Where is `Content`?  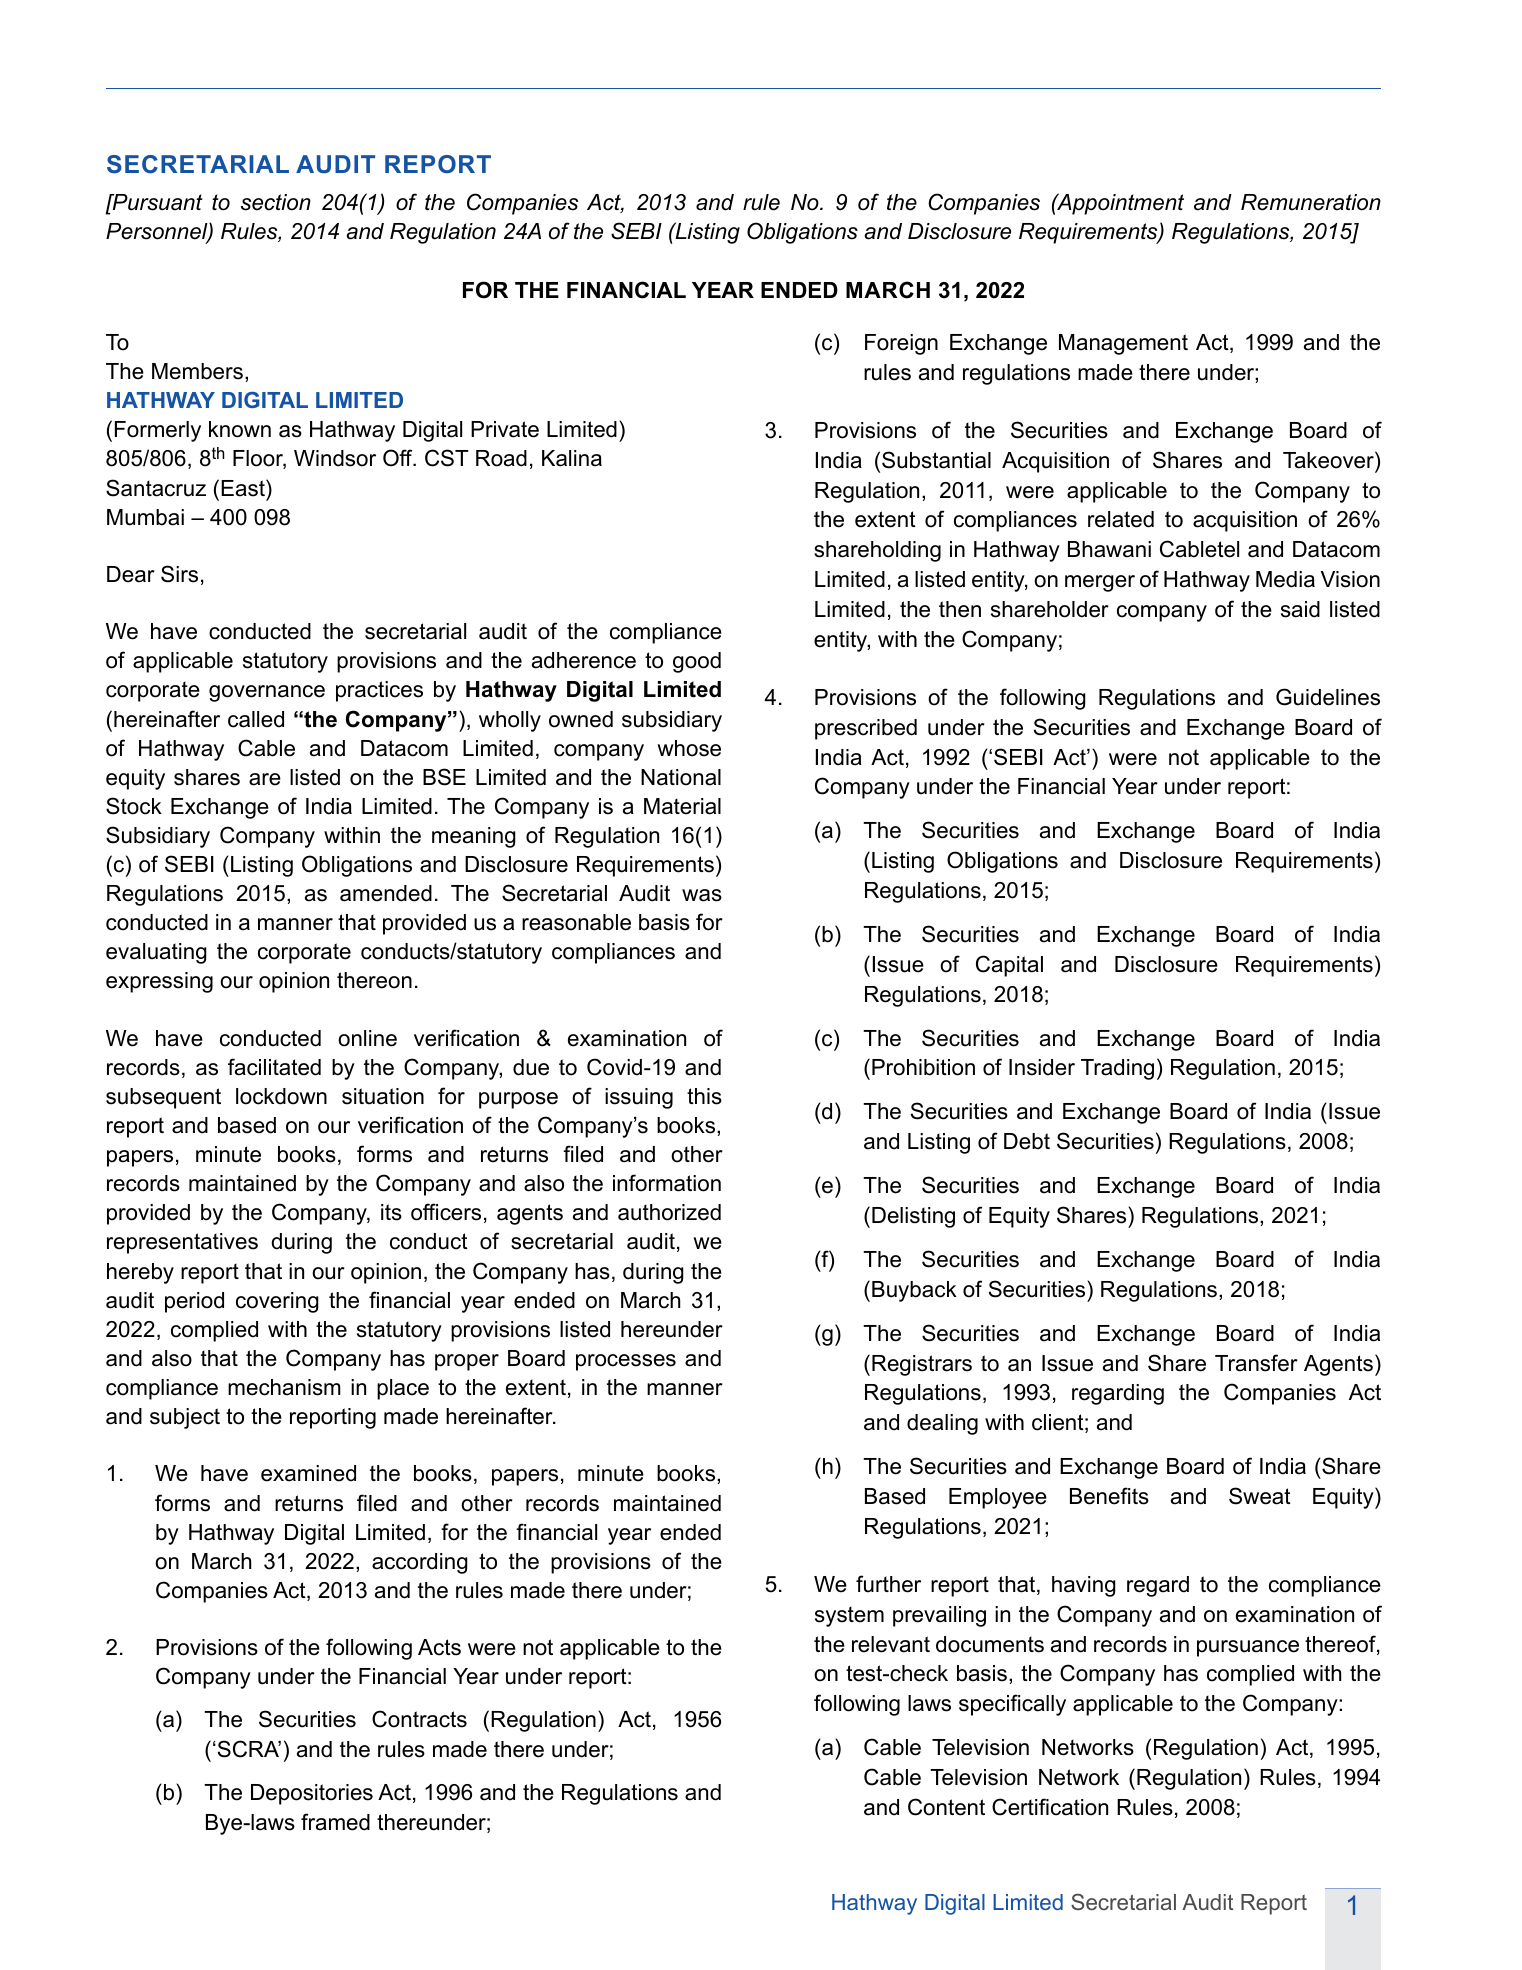
Content is located at coordinates (946, 1807).
